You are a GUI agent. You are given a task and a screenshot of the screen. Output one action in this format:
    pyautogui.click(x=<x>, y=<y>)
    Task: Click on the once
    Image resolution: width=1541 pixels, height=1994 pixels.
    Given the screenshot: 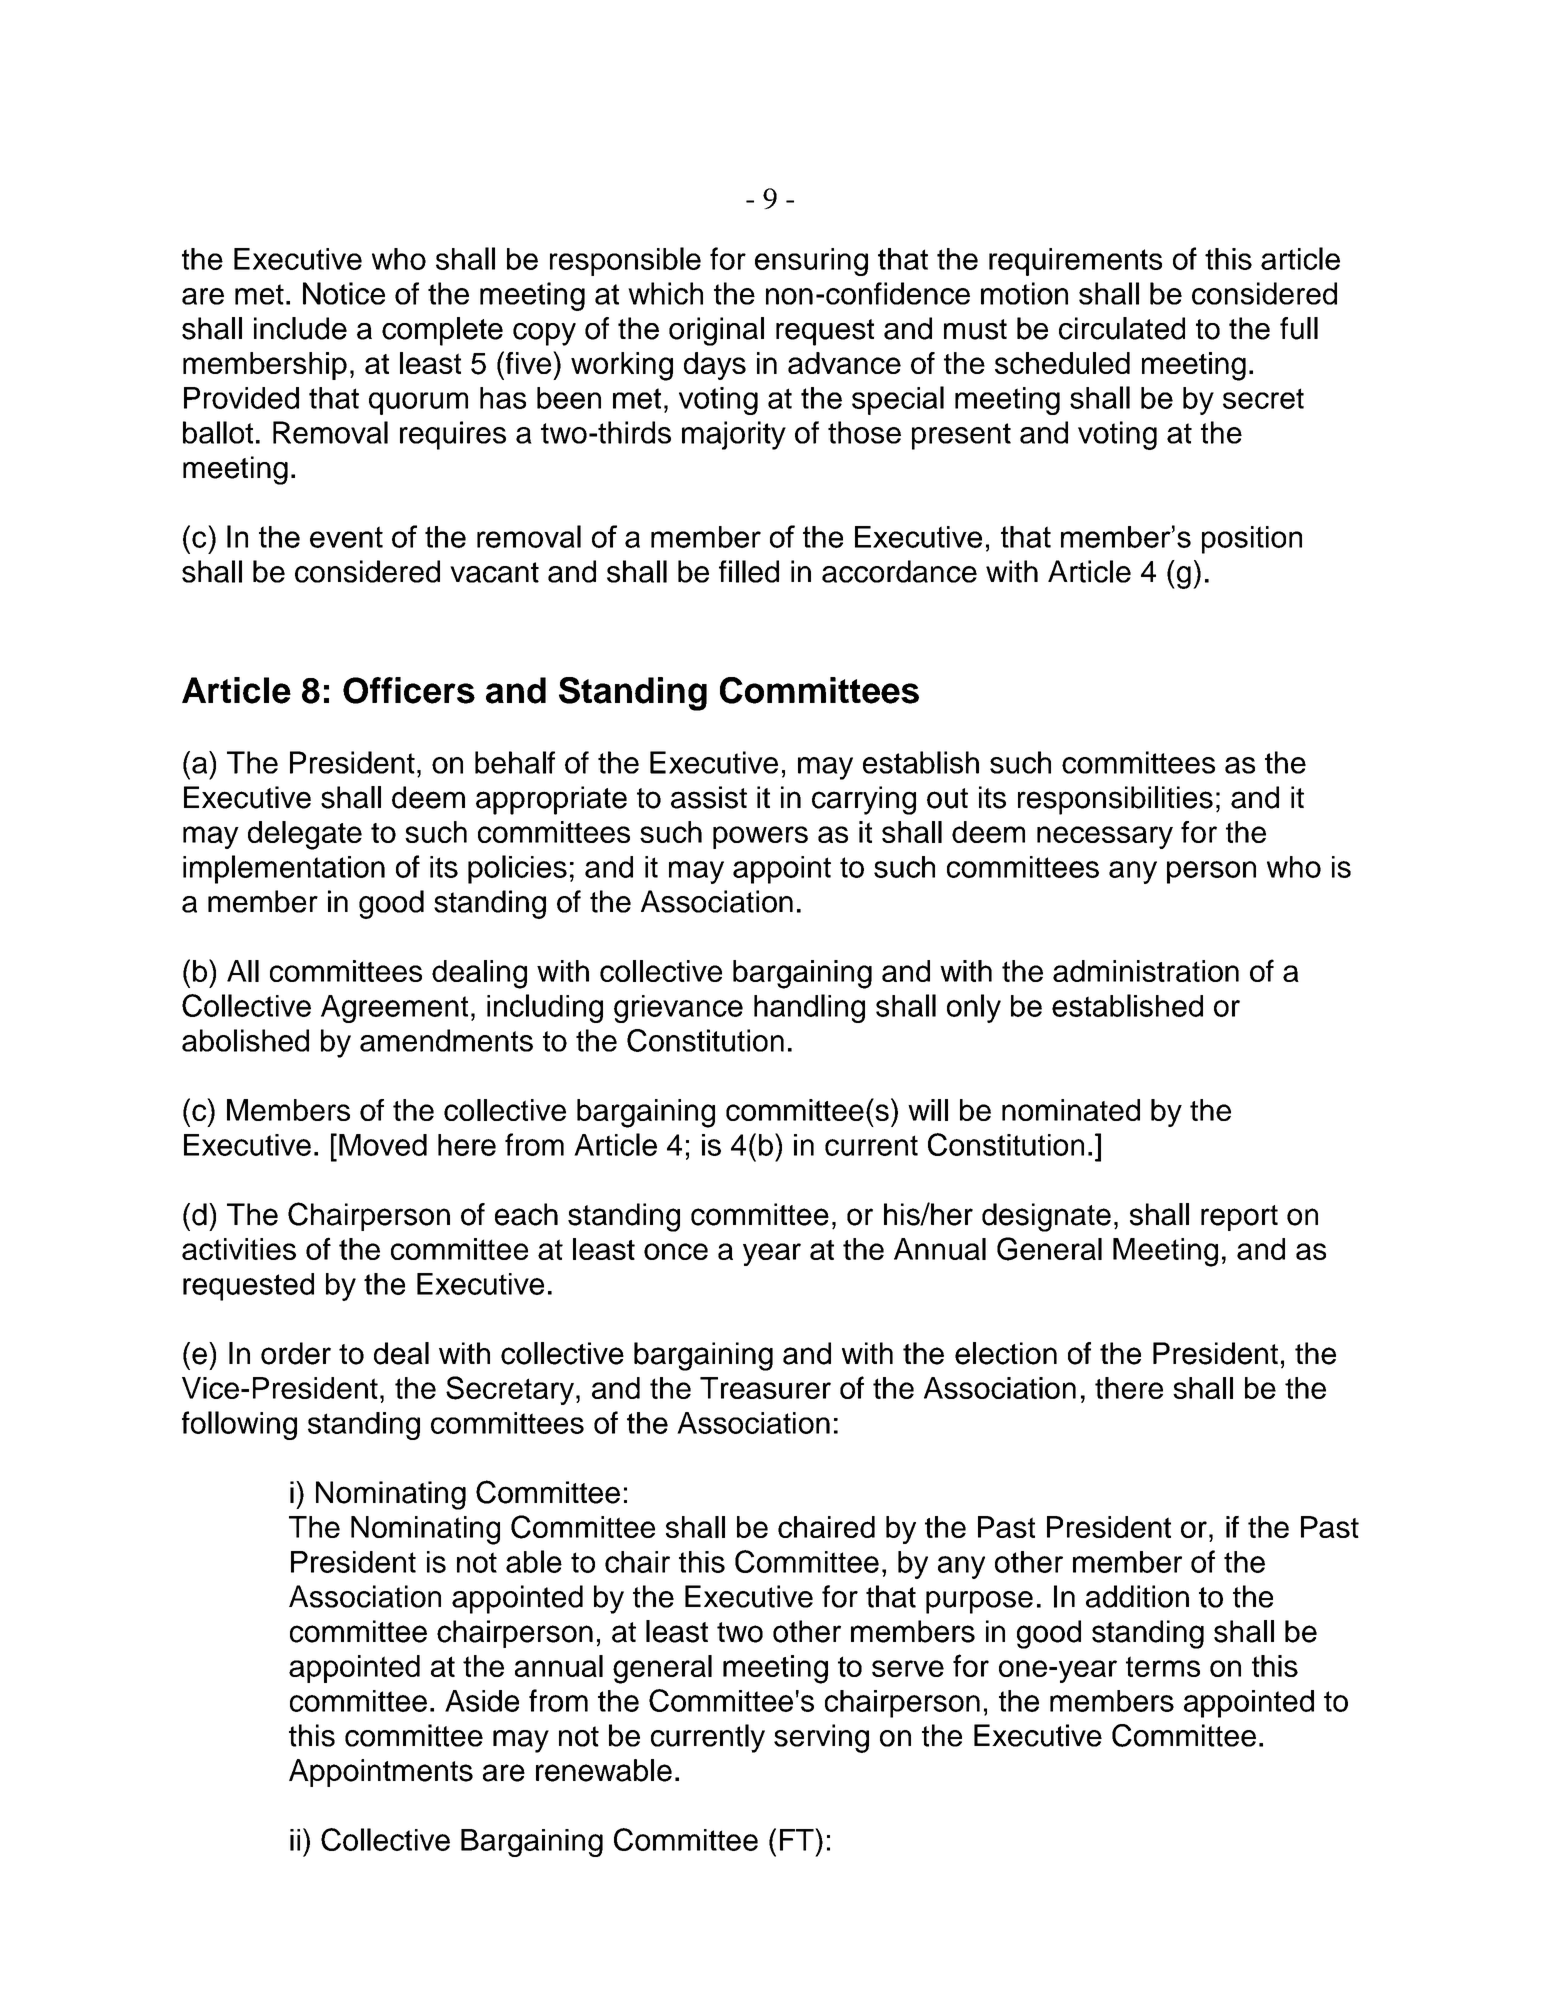 What is the action you would take?
    pyautogui.click(x=676, y=1251)
